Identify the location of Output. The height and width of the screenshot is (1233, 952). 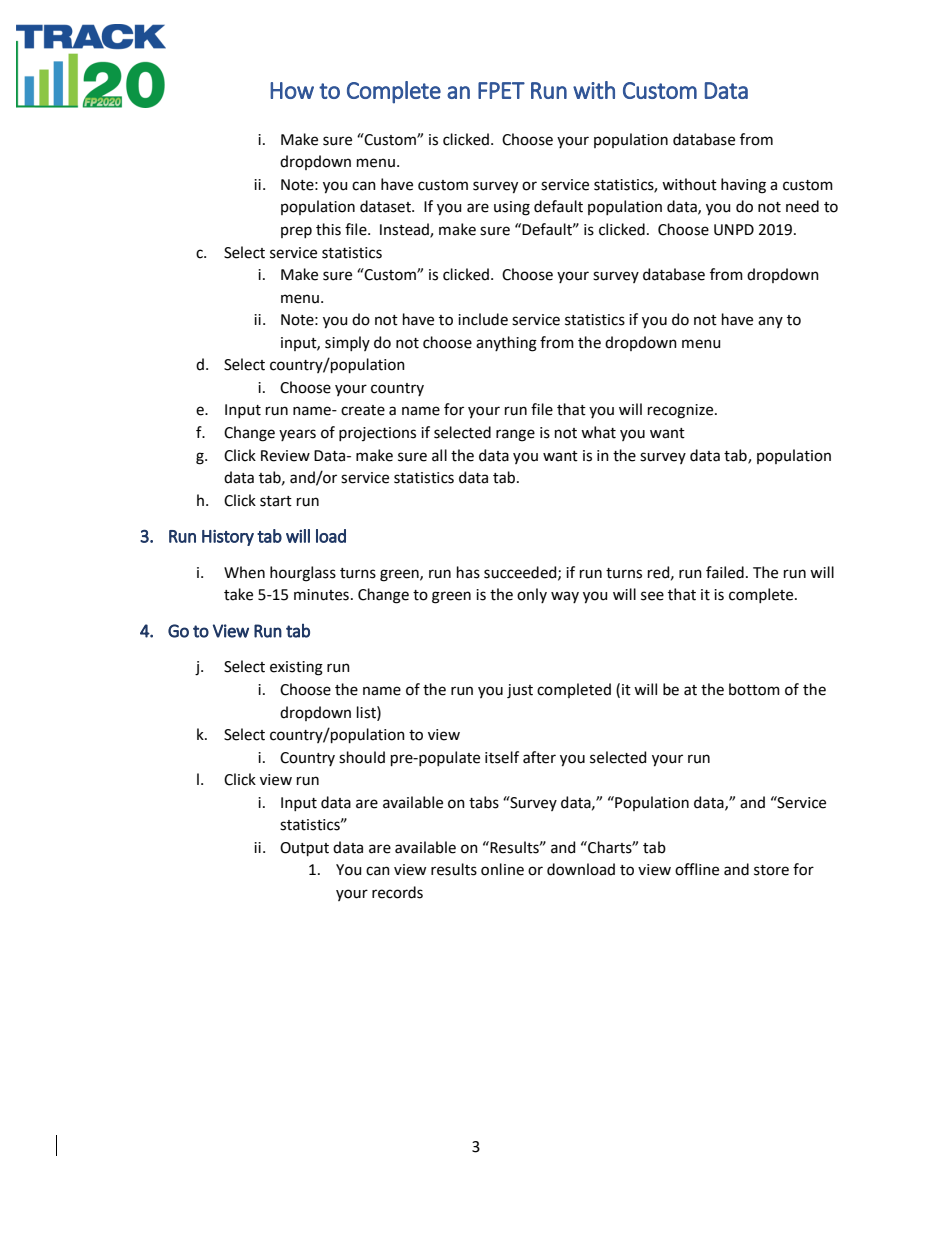
(304, 849).
